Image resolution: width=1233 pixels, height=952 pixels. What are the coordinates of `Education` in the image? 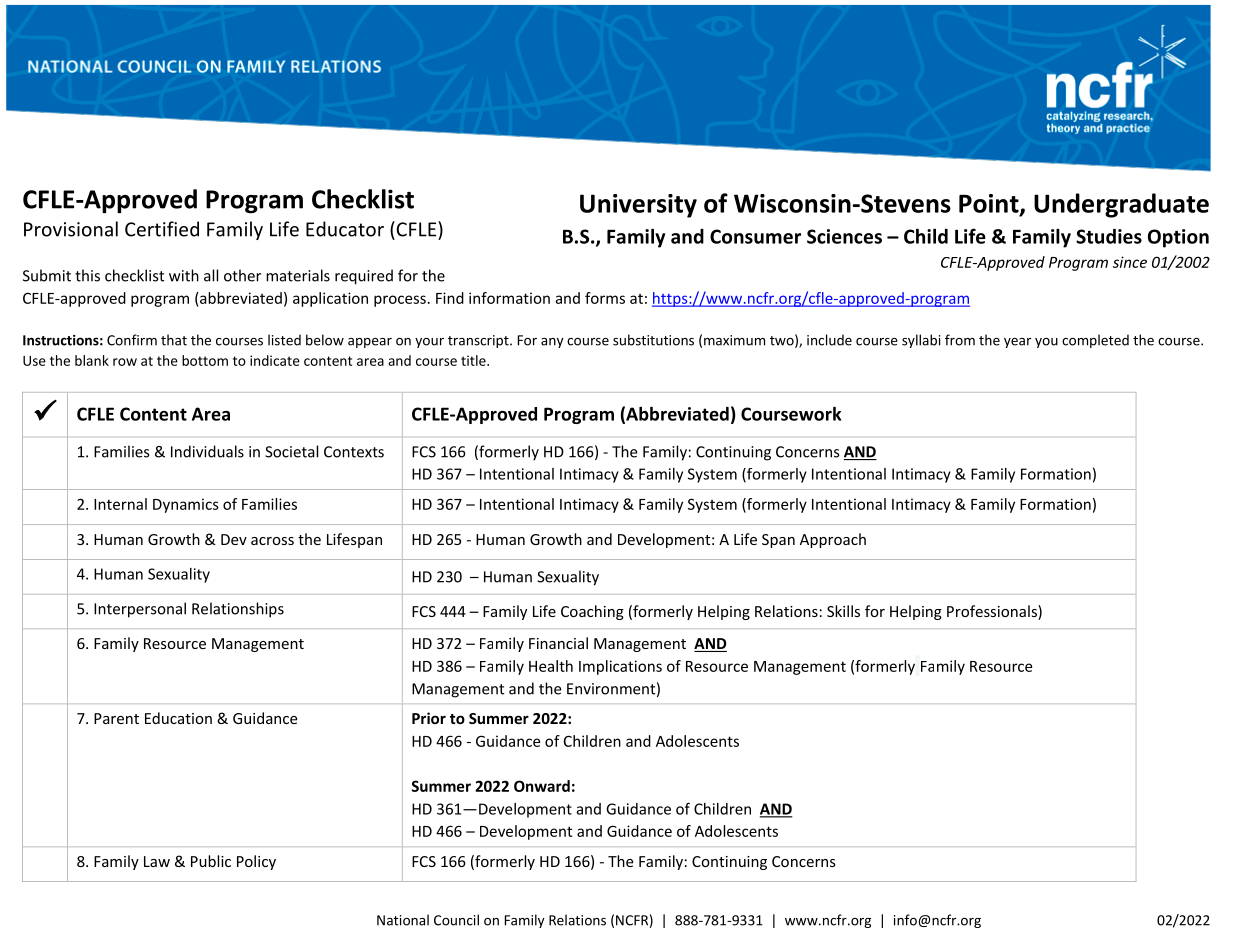 It's located at (178, 718).
